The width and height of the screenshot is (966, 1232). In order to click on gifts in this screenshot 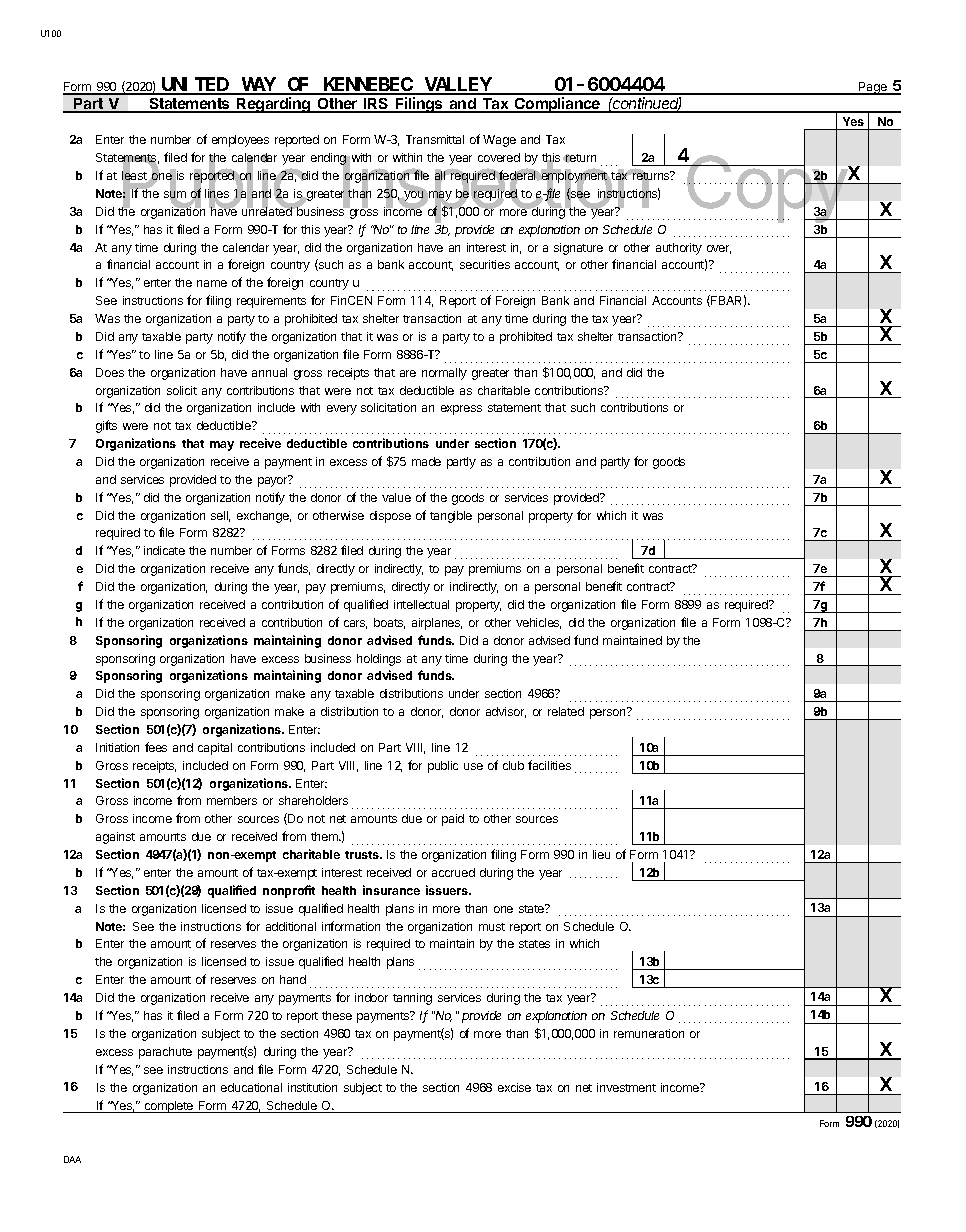, I will do `click(106, 426)`.
